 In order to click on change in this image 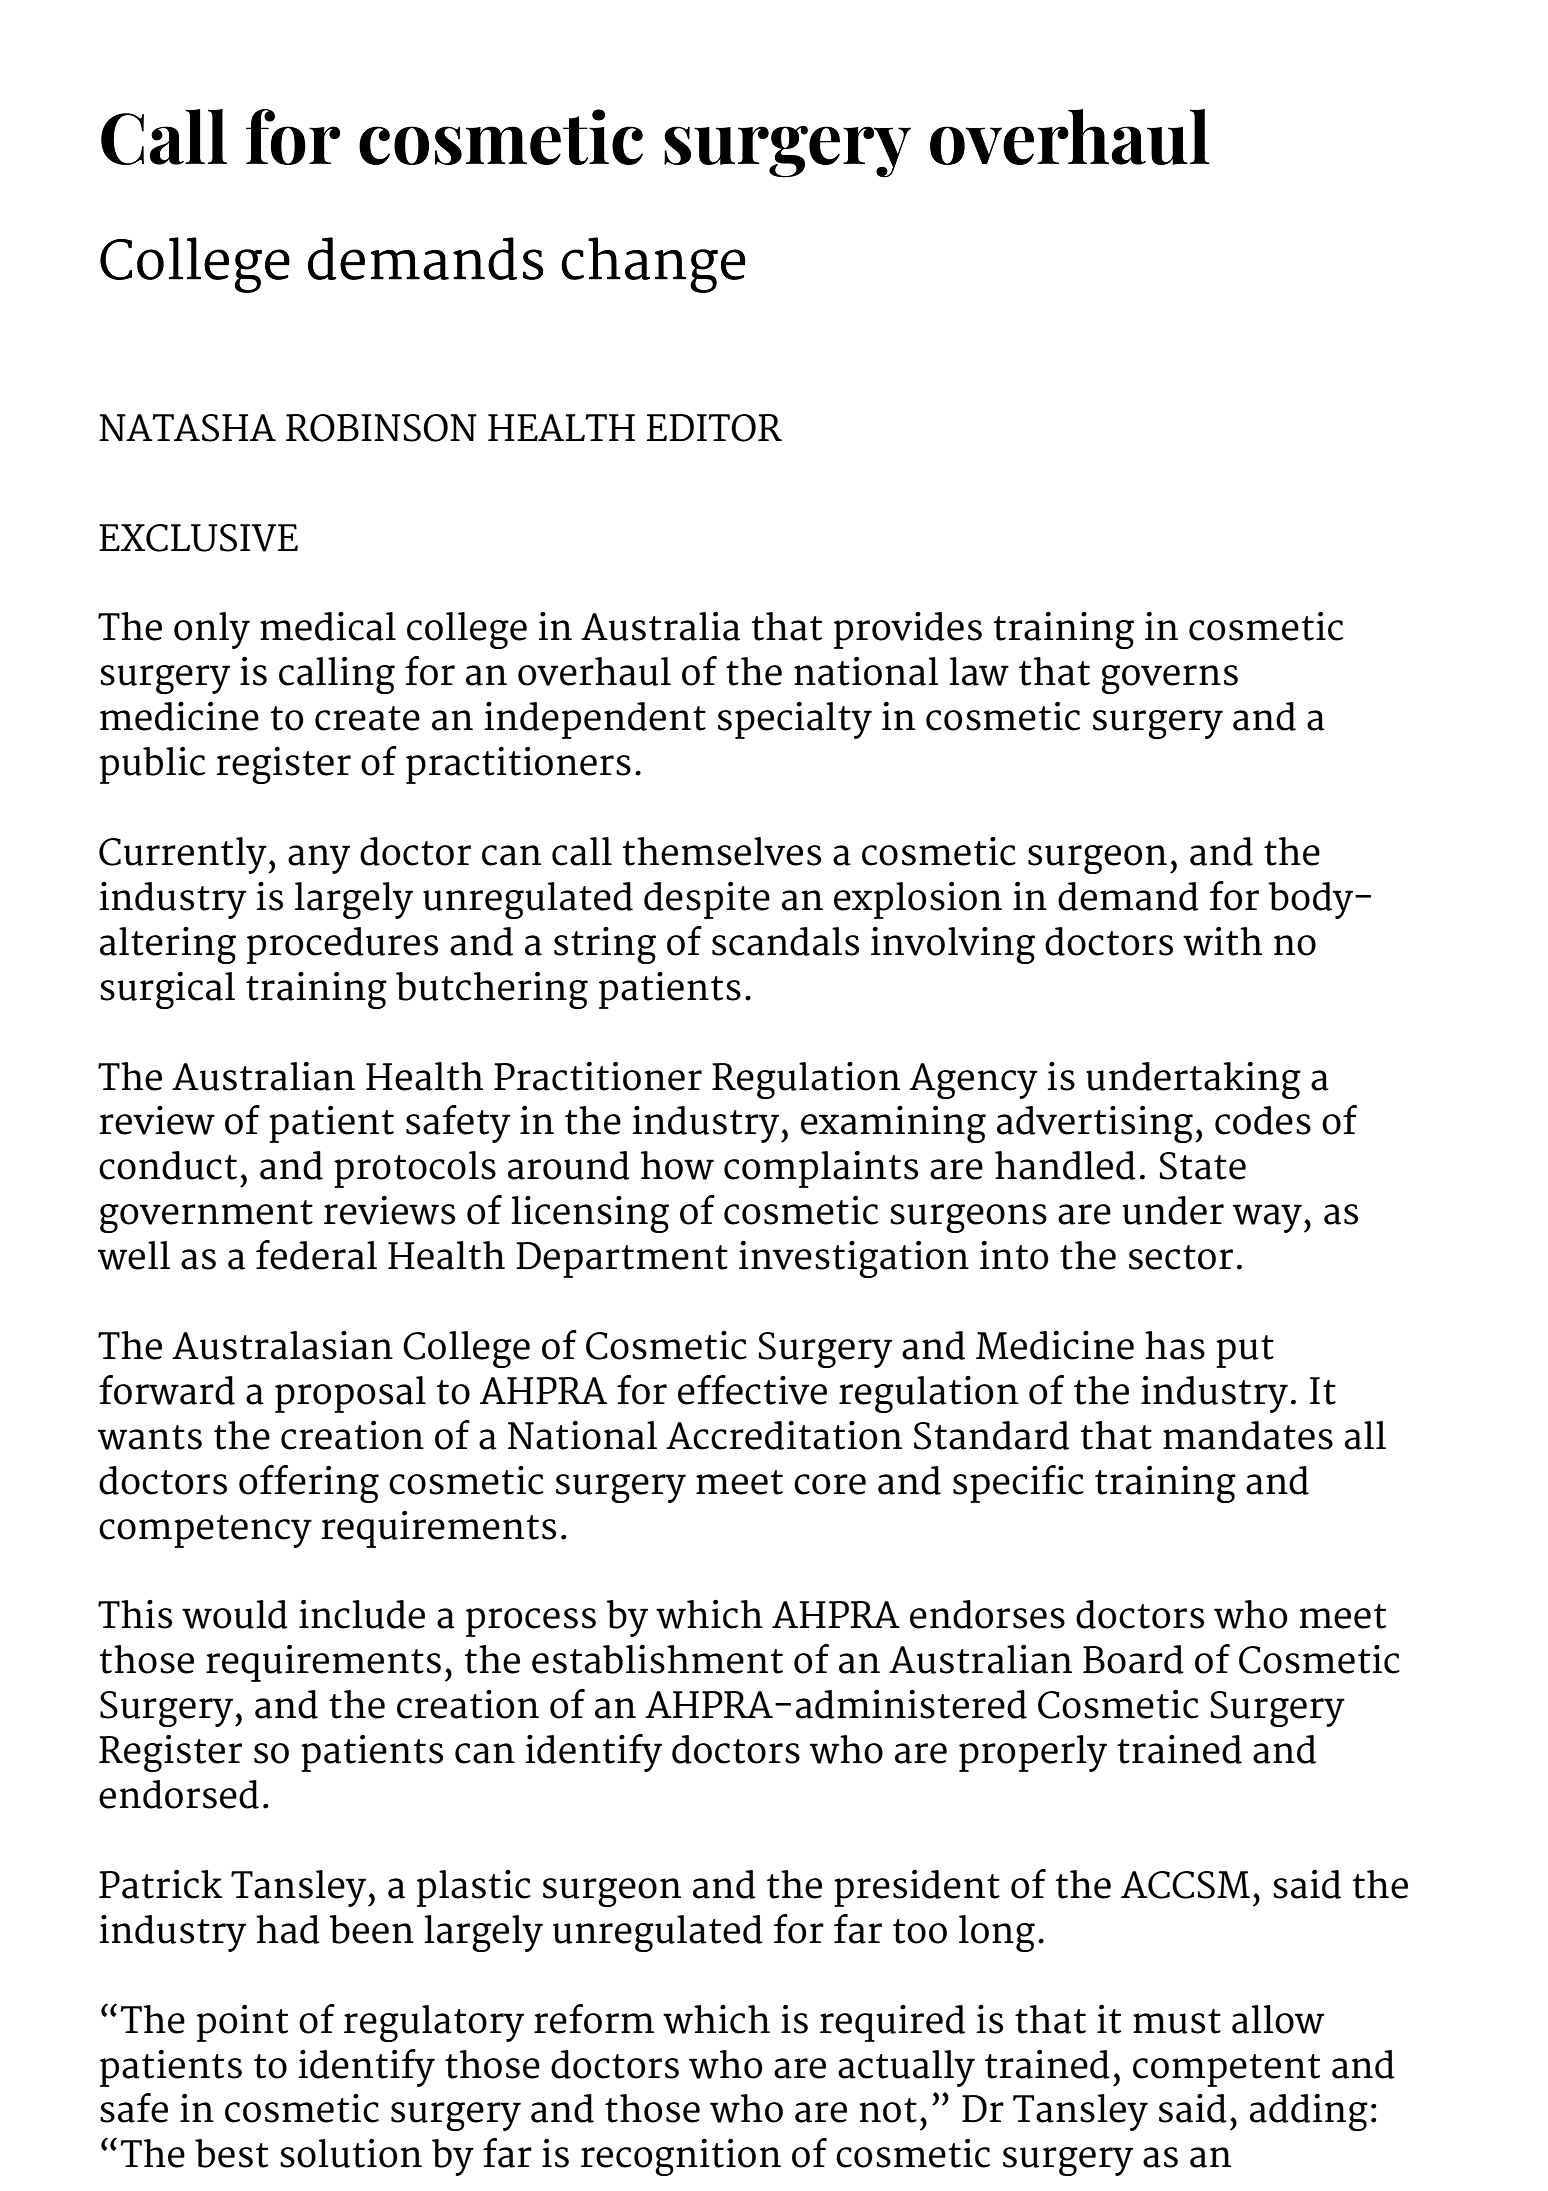, I will do `click(653, 265)`.
